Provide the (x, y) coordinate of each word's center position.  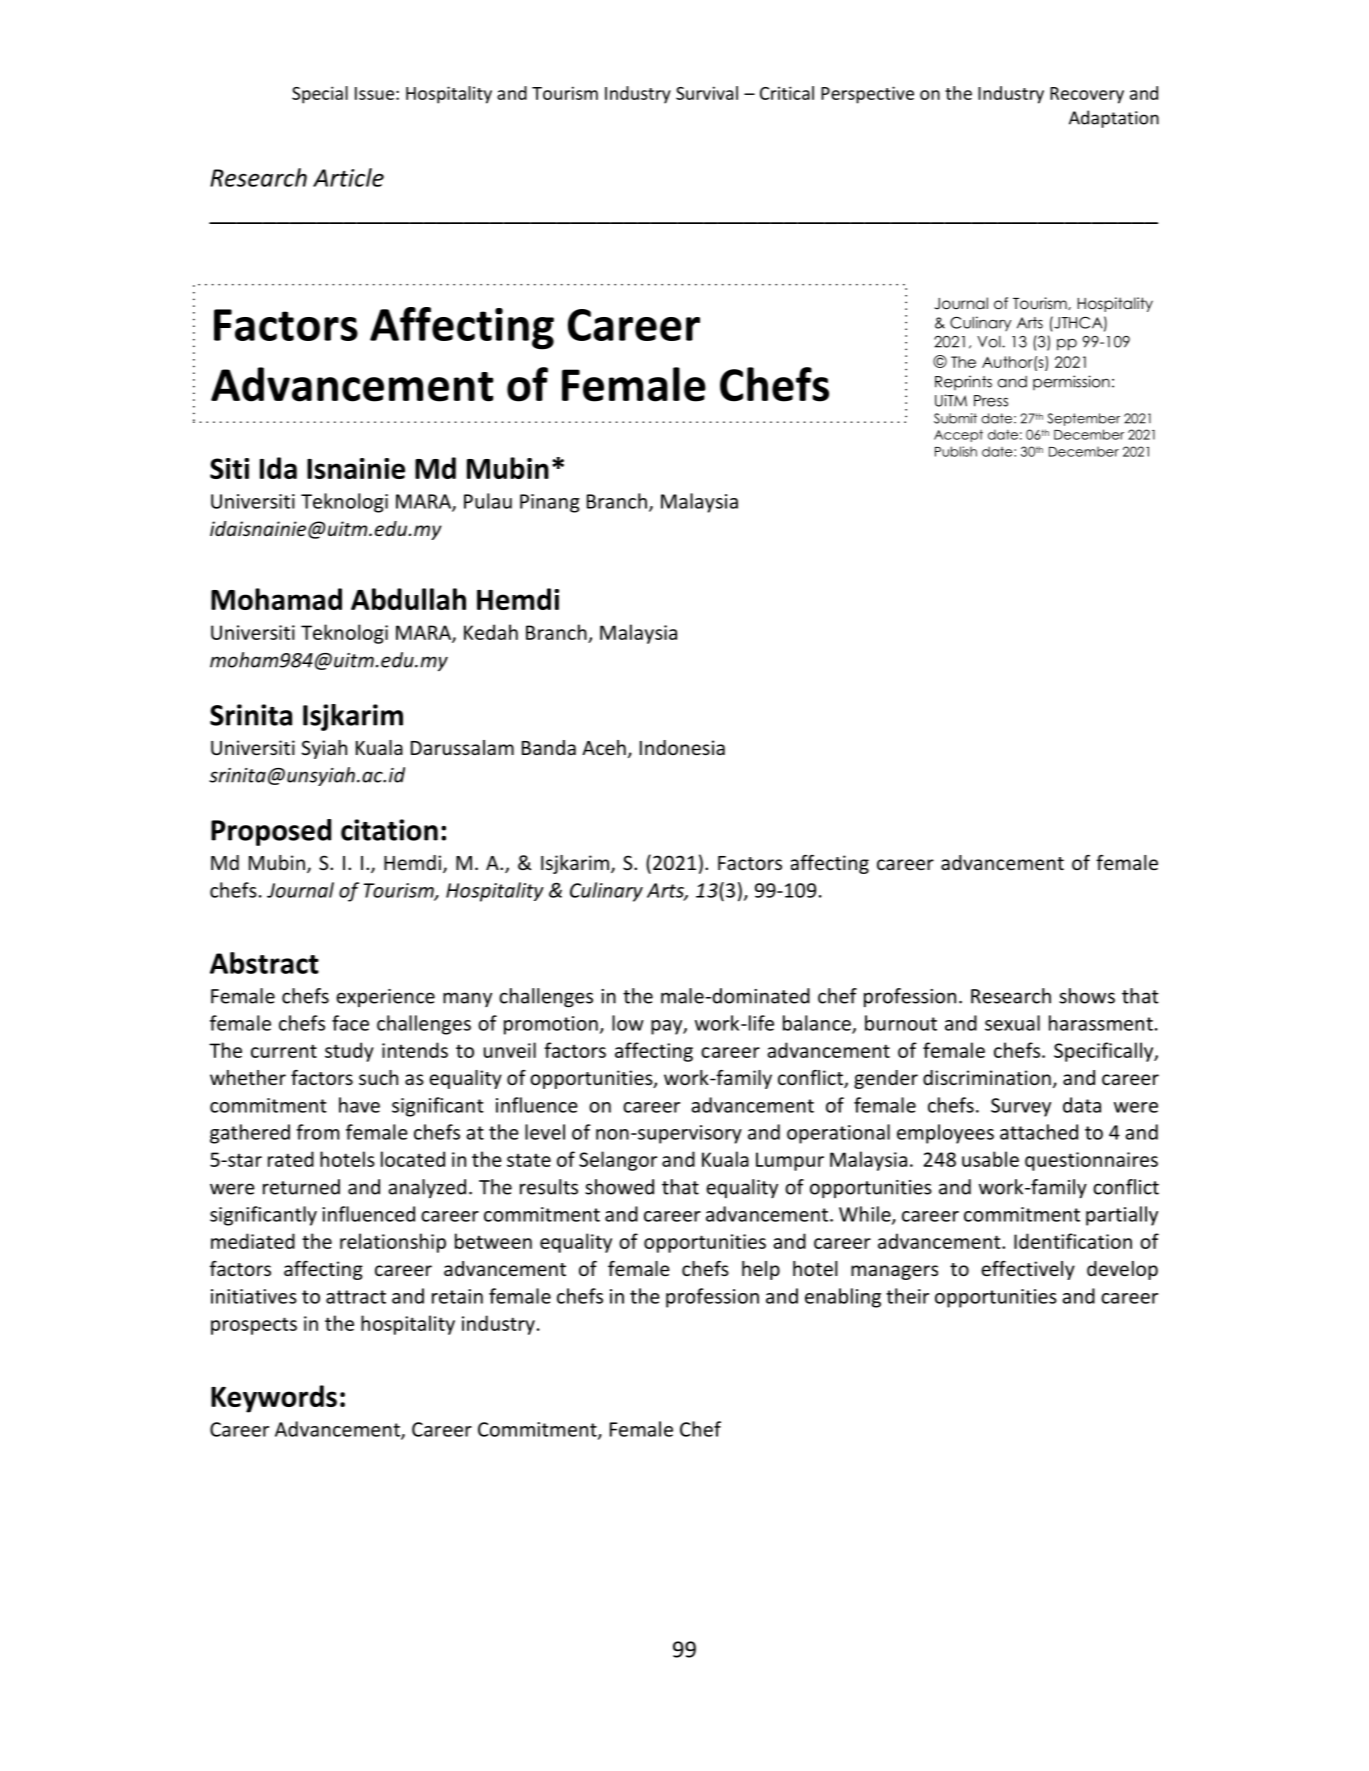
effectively (1028, 1270)
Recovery (1087, 95)
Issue (374, 93)
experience (385, 998)
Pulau (488, 501)
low (628, 1023)
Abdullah (408, 599)
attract (356, 1297)
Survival (707, 93)
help (761, 1270)
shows (1087, 996)
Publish (956, 451)
